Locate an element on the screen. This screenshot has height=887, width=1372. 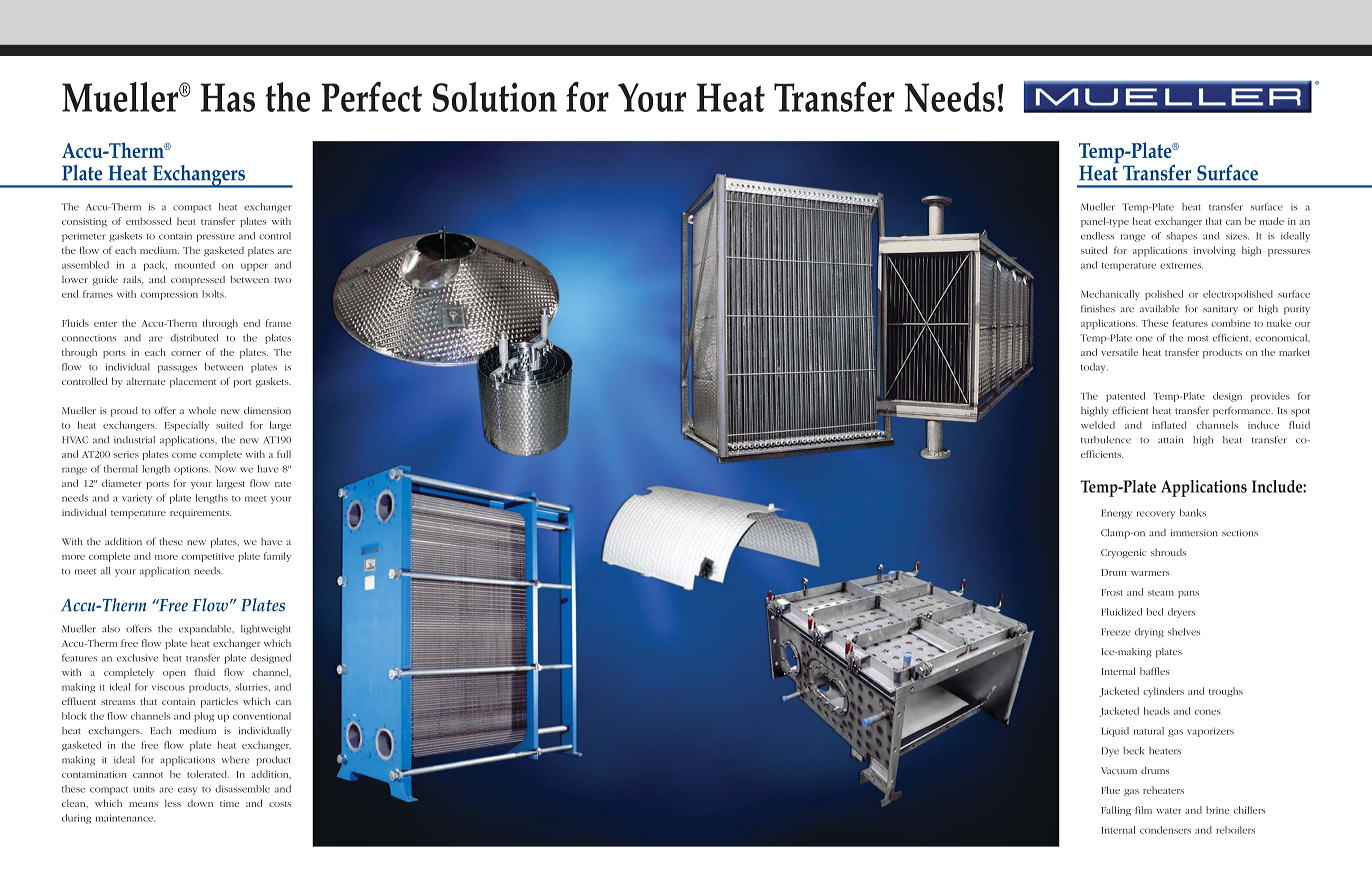
lightweight is located at coordinates (266, 630).
